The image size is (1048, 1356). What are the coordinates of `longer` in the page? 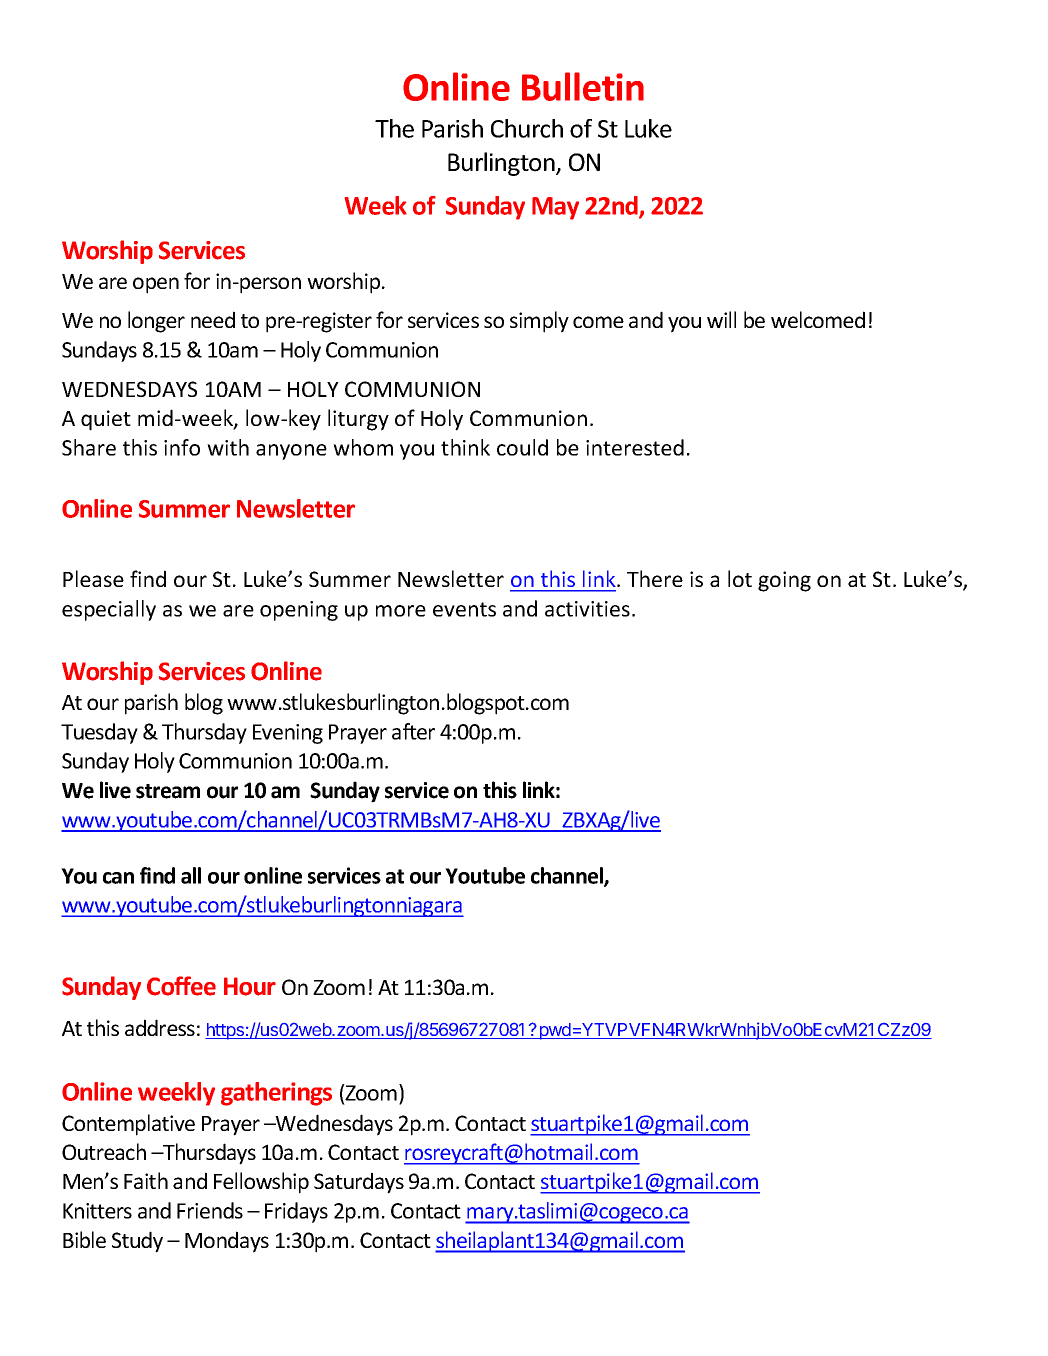 It's located at (156, 322).
